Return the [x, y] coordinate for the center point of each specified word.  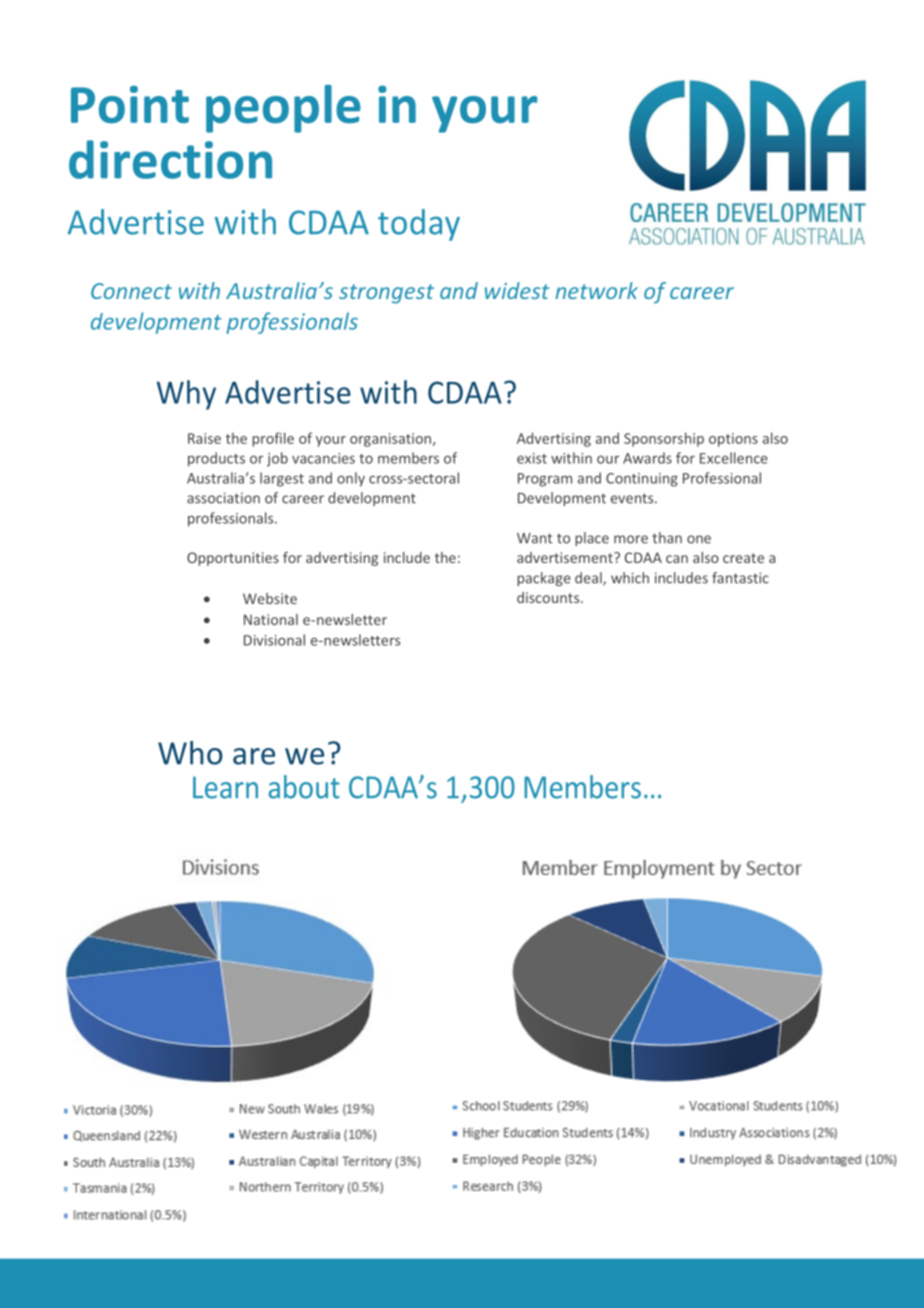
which [630, 578]
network [596, 290]
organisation [390, 440]
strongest [386, 294]
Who [190, 753]
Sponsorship [664, 439]
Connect [131, 291]
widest [517, 290]
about [304, 787]
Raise [204, 438]
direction [170, 159]
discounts [549, 597]
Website [270, 598]
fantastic [740, 578]
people [283, 109]
